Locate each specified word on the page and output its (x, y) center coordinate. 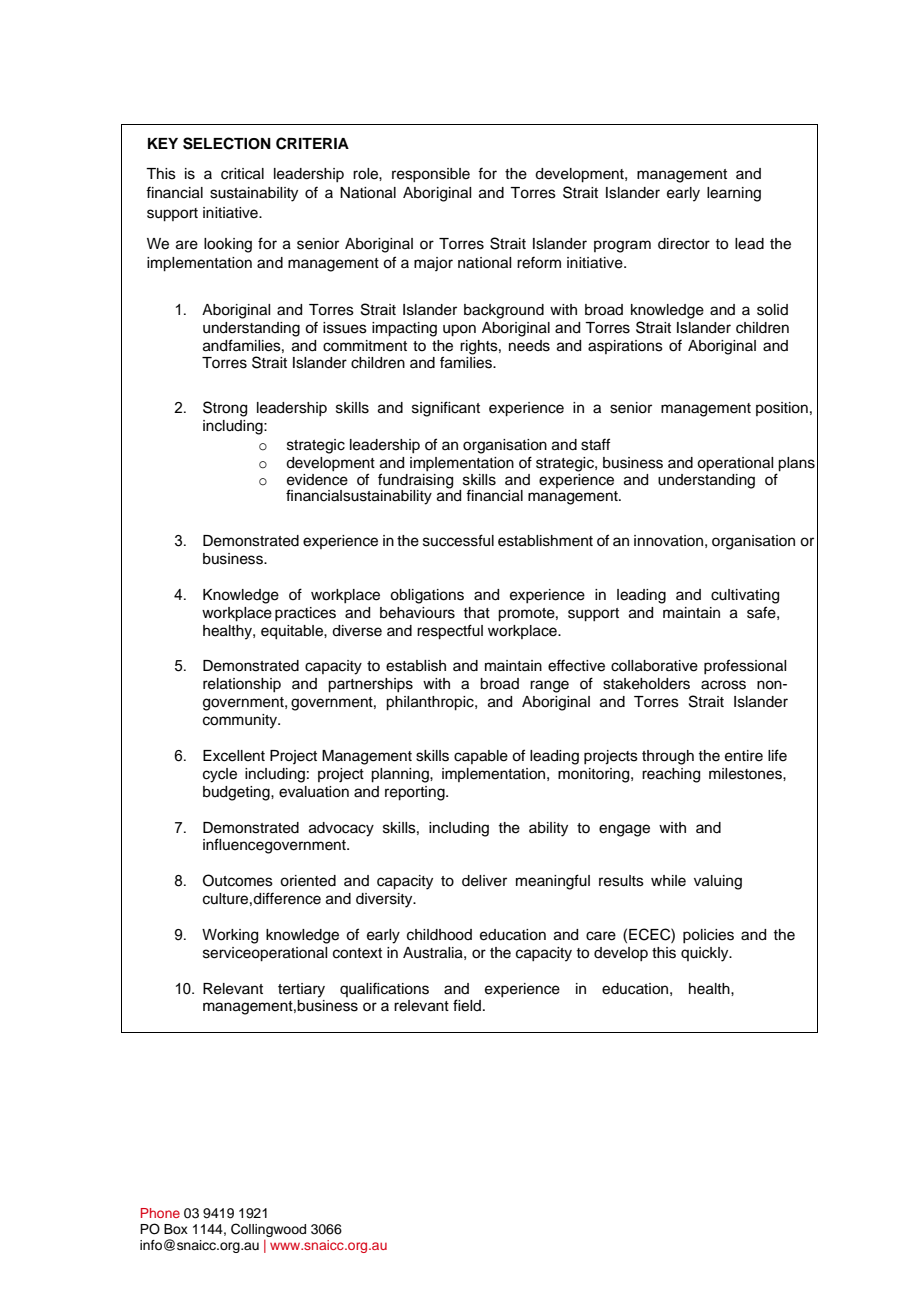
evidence (317, 480)
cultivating (745, 596)
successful (458, 540)
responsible (431, 175)
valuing (718, 882)
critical (242, 174)
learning (734, 194)
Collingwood (268, 1230)
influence (233, 844)
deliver (484, 881)
